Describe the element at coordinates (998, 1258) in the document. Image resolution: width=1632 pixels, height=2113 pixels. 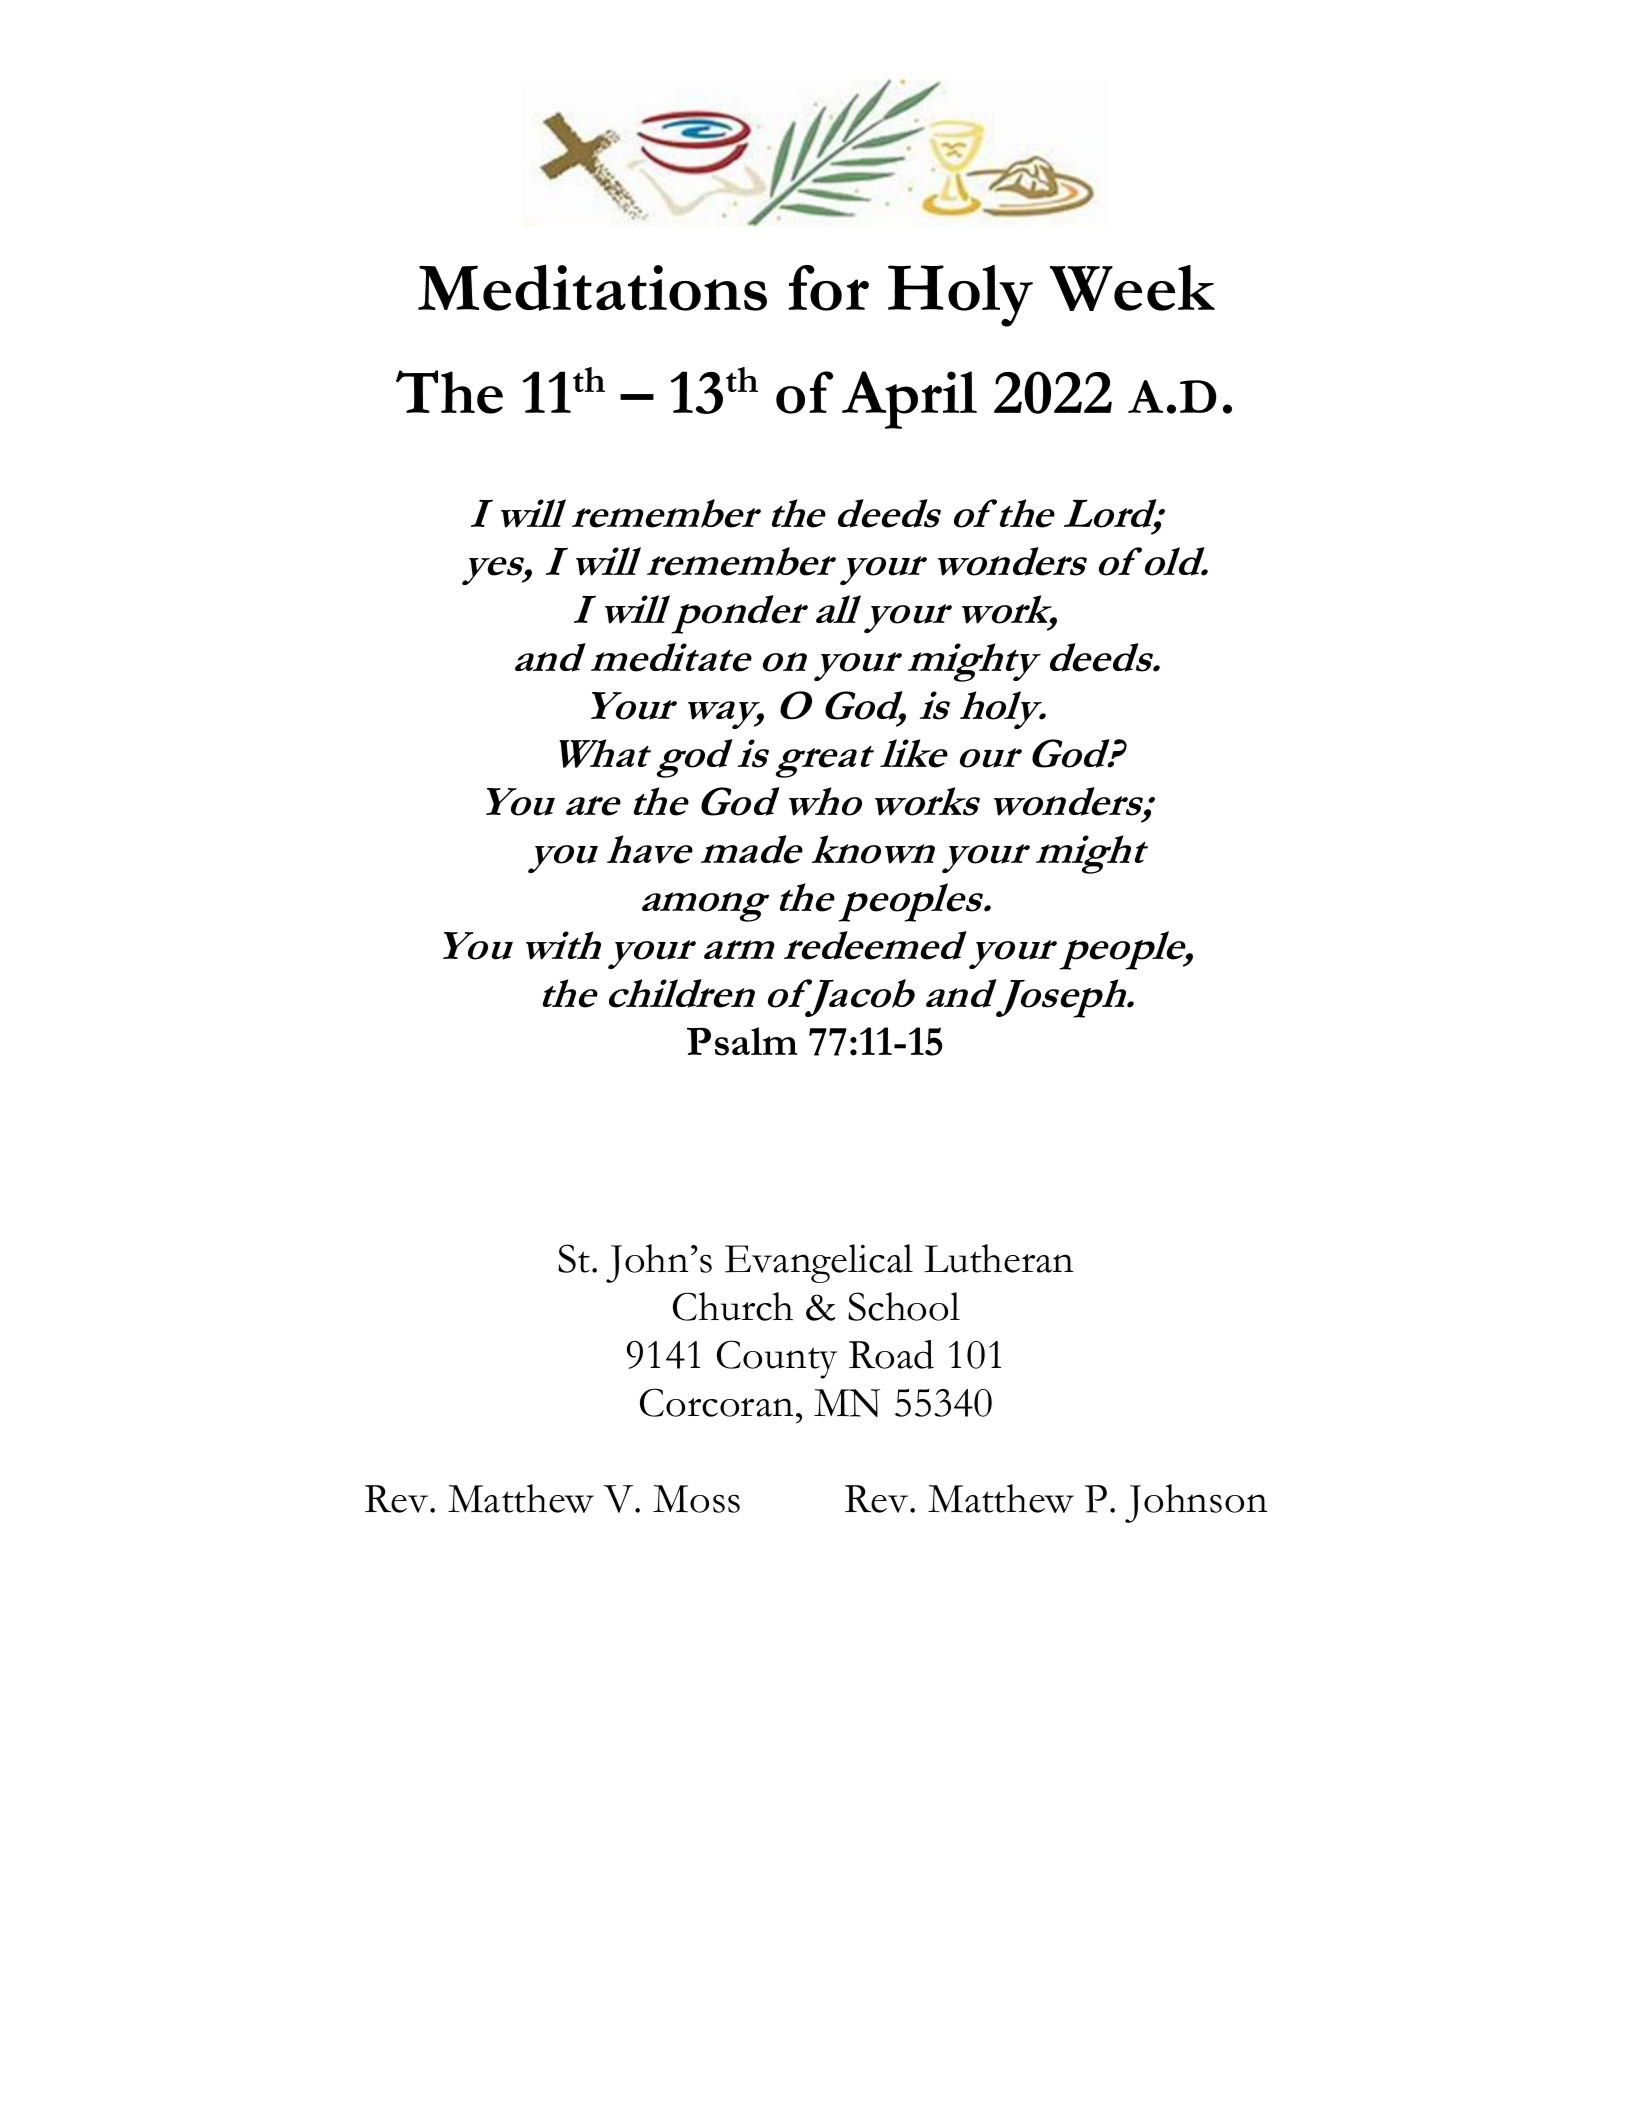
I see `Lutheran` at that location.
